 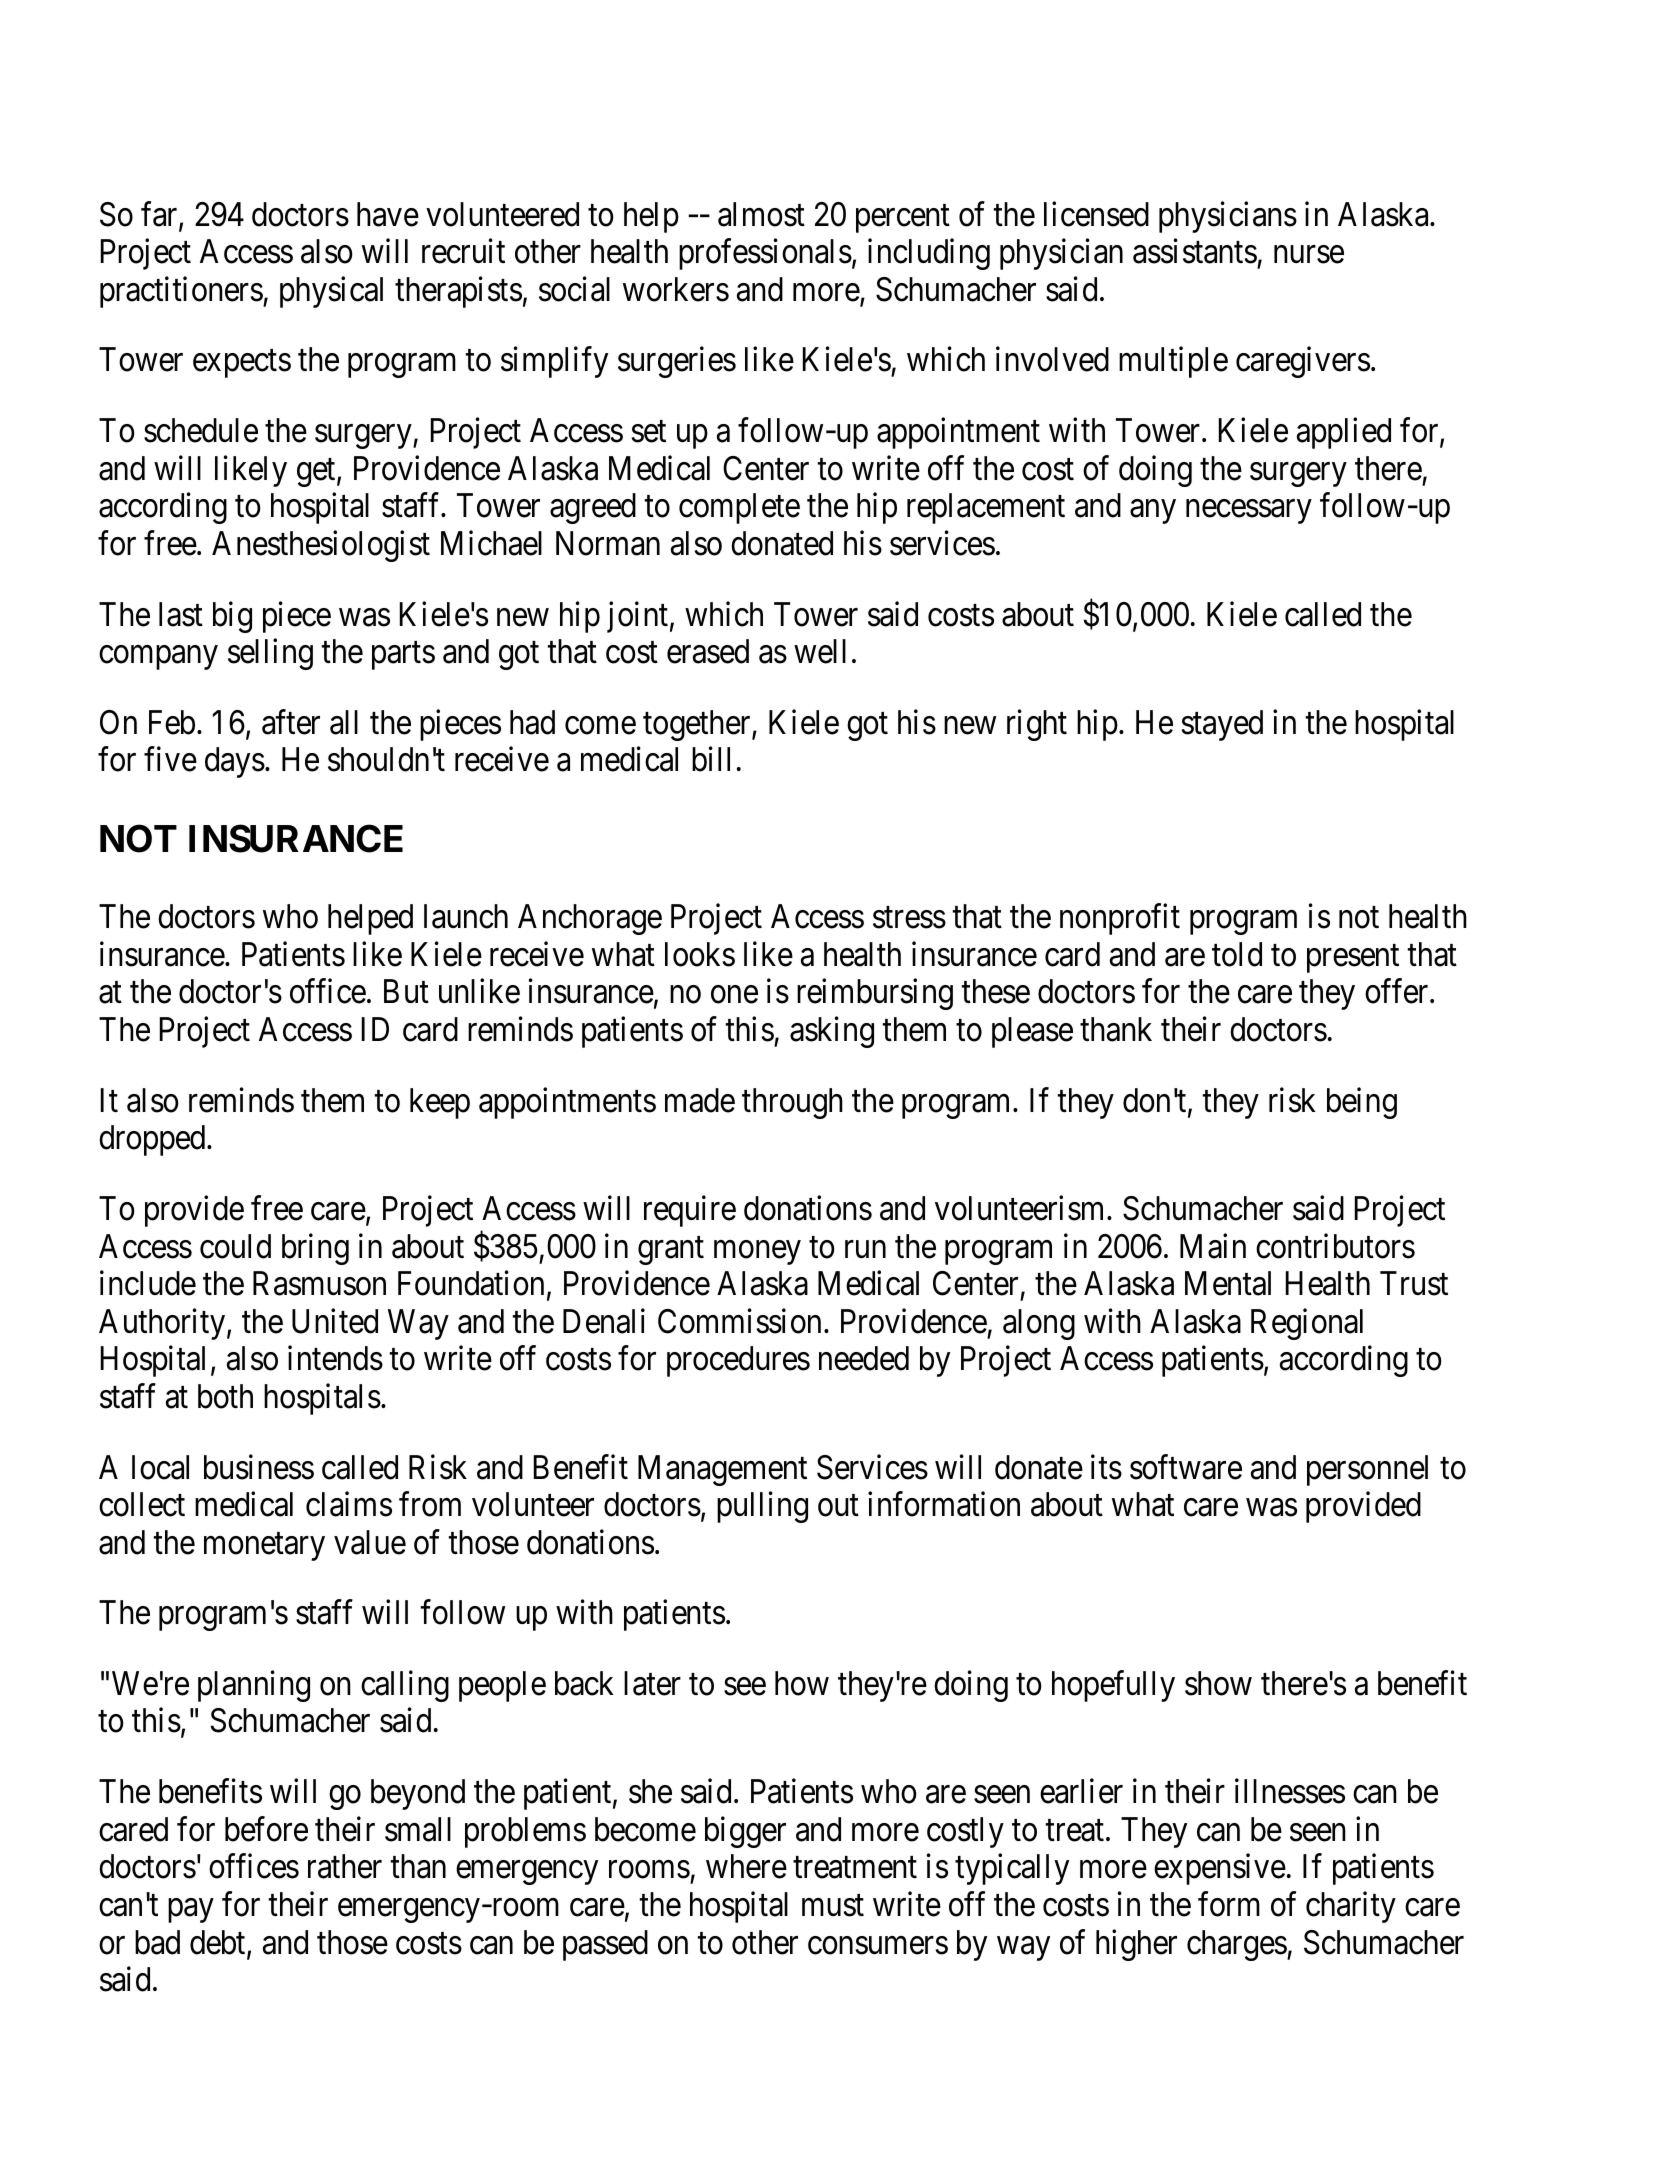 I want to click on software, so click(x=1186, y=1467).
